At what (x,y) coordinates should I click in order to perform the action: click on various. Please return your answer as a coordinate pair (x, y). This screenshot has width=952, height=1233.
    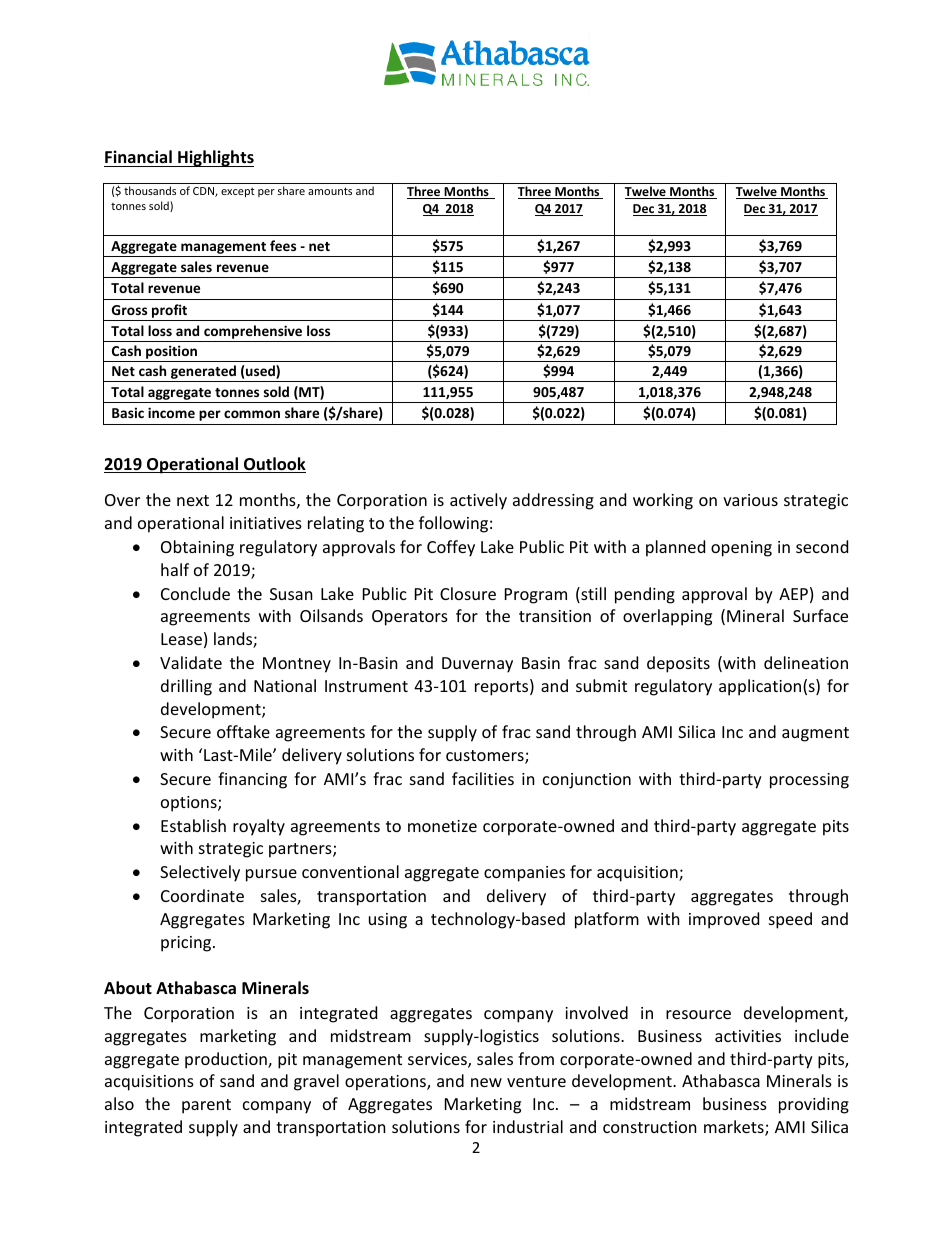
    Looking at the image, I should click on (750, 500).
